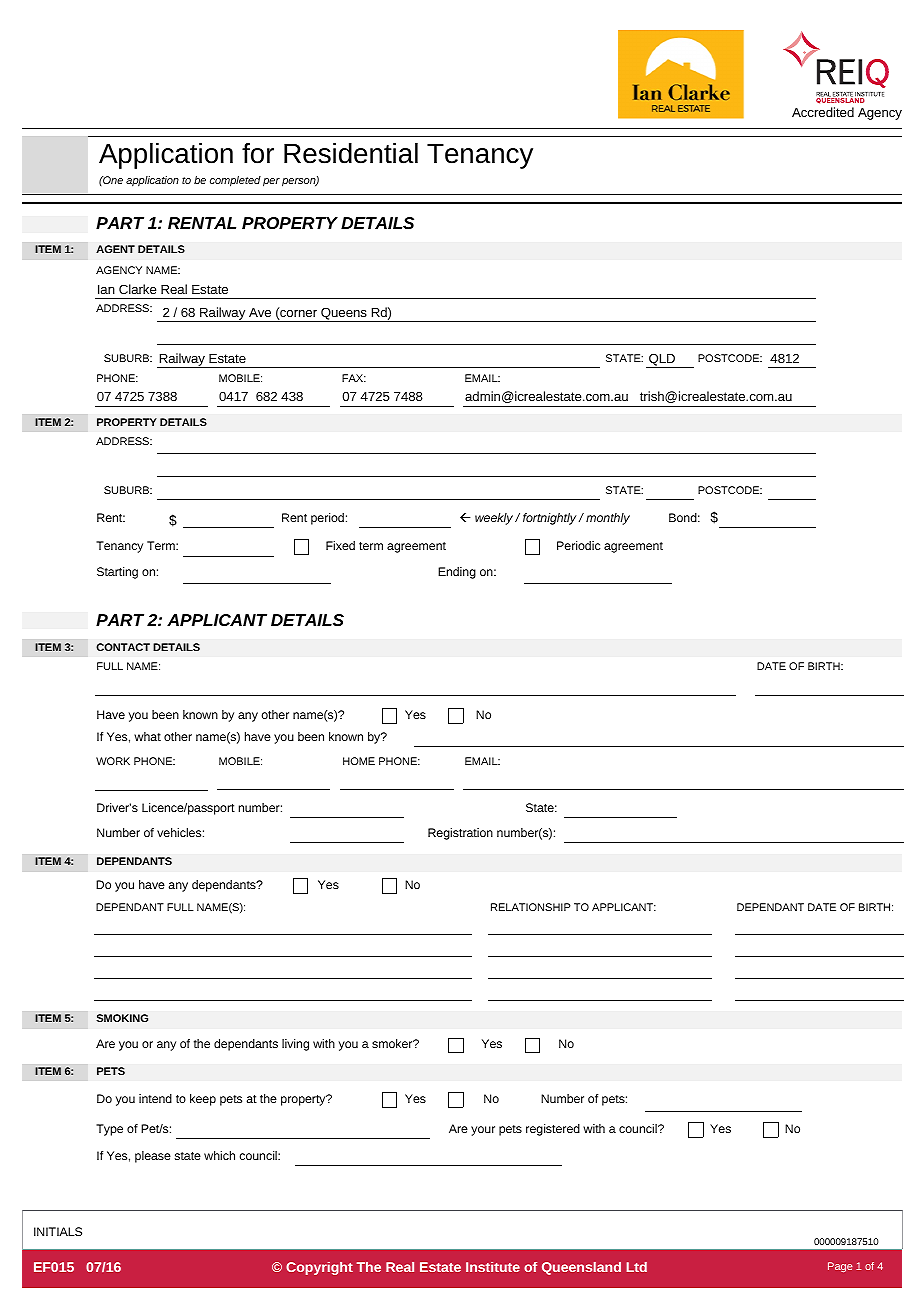  Describe the element at coordinates (840, 1267) in the image. I see `Page` at that location.
